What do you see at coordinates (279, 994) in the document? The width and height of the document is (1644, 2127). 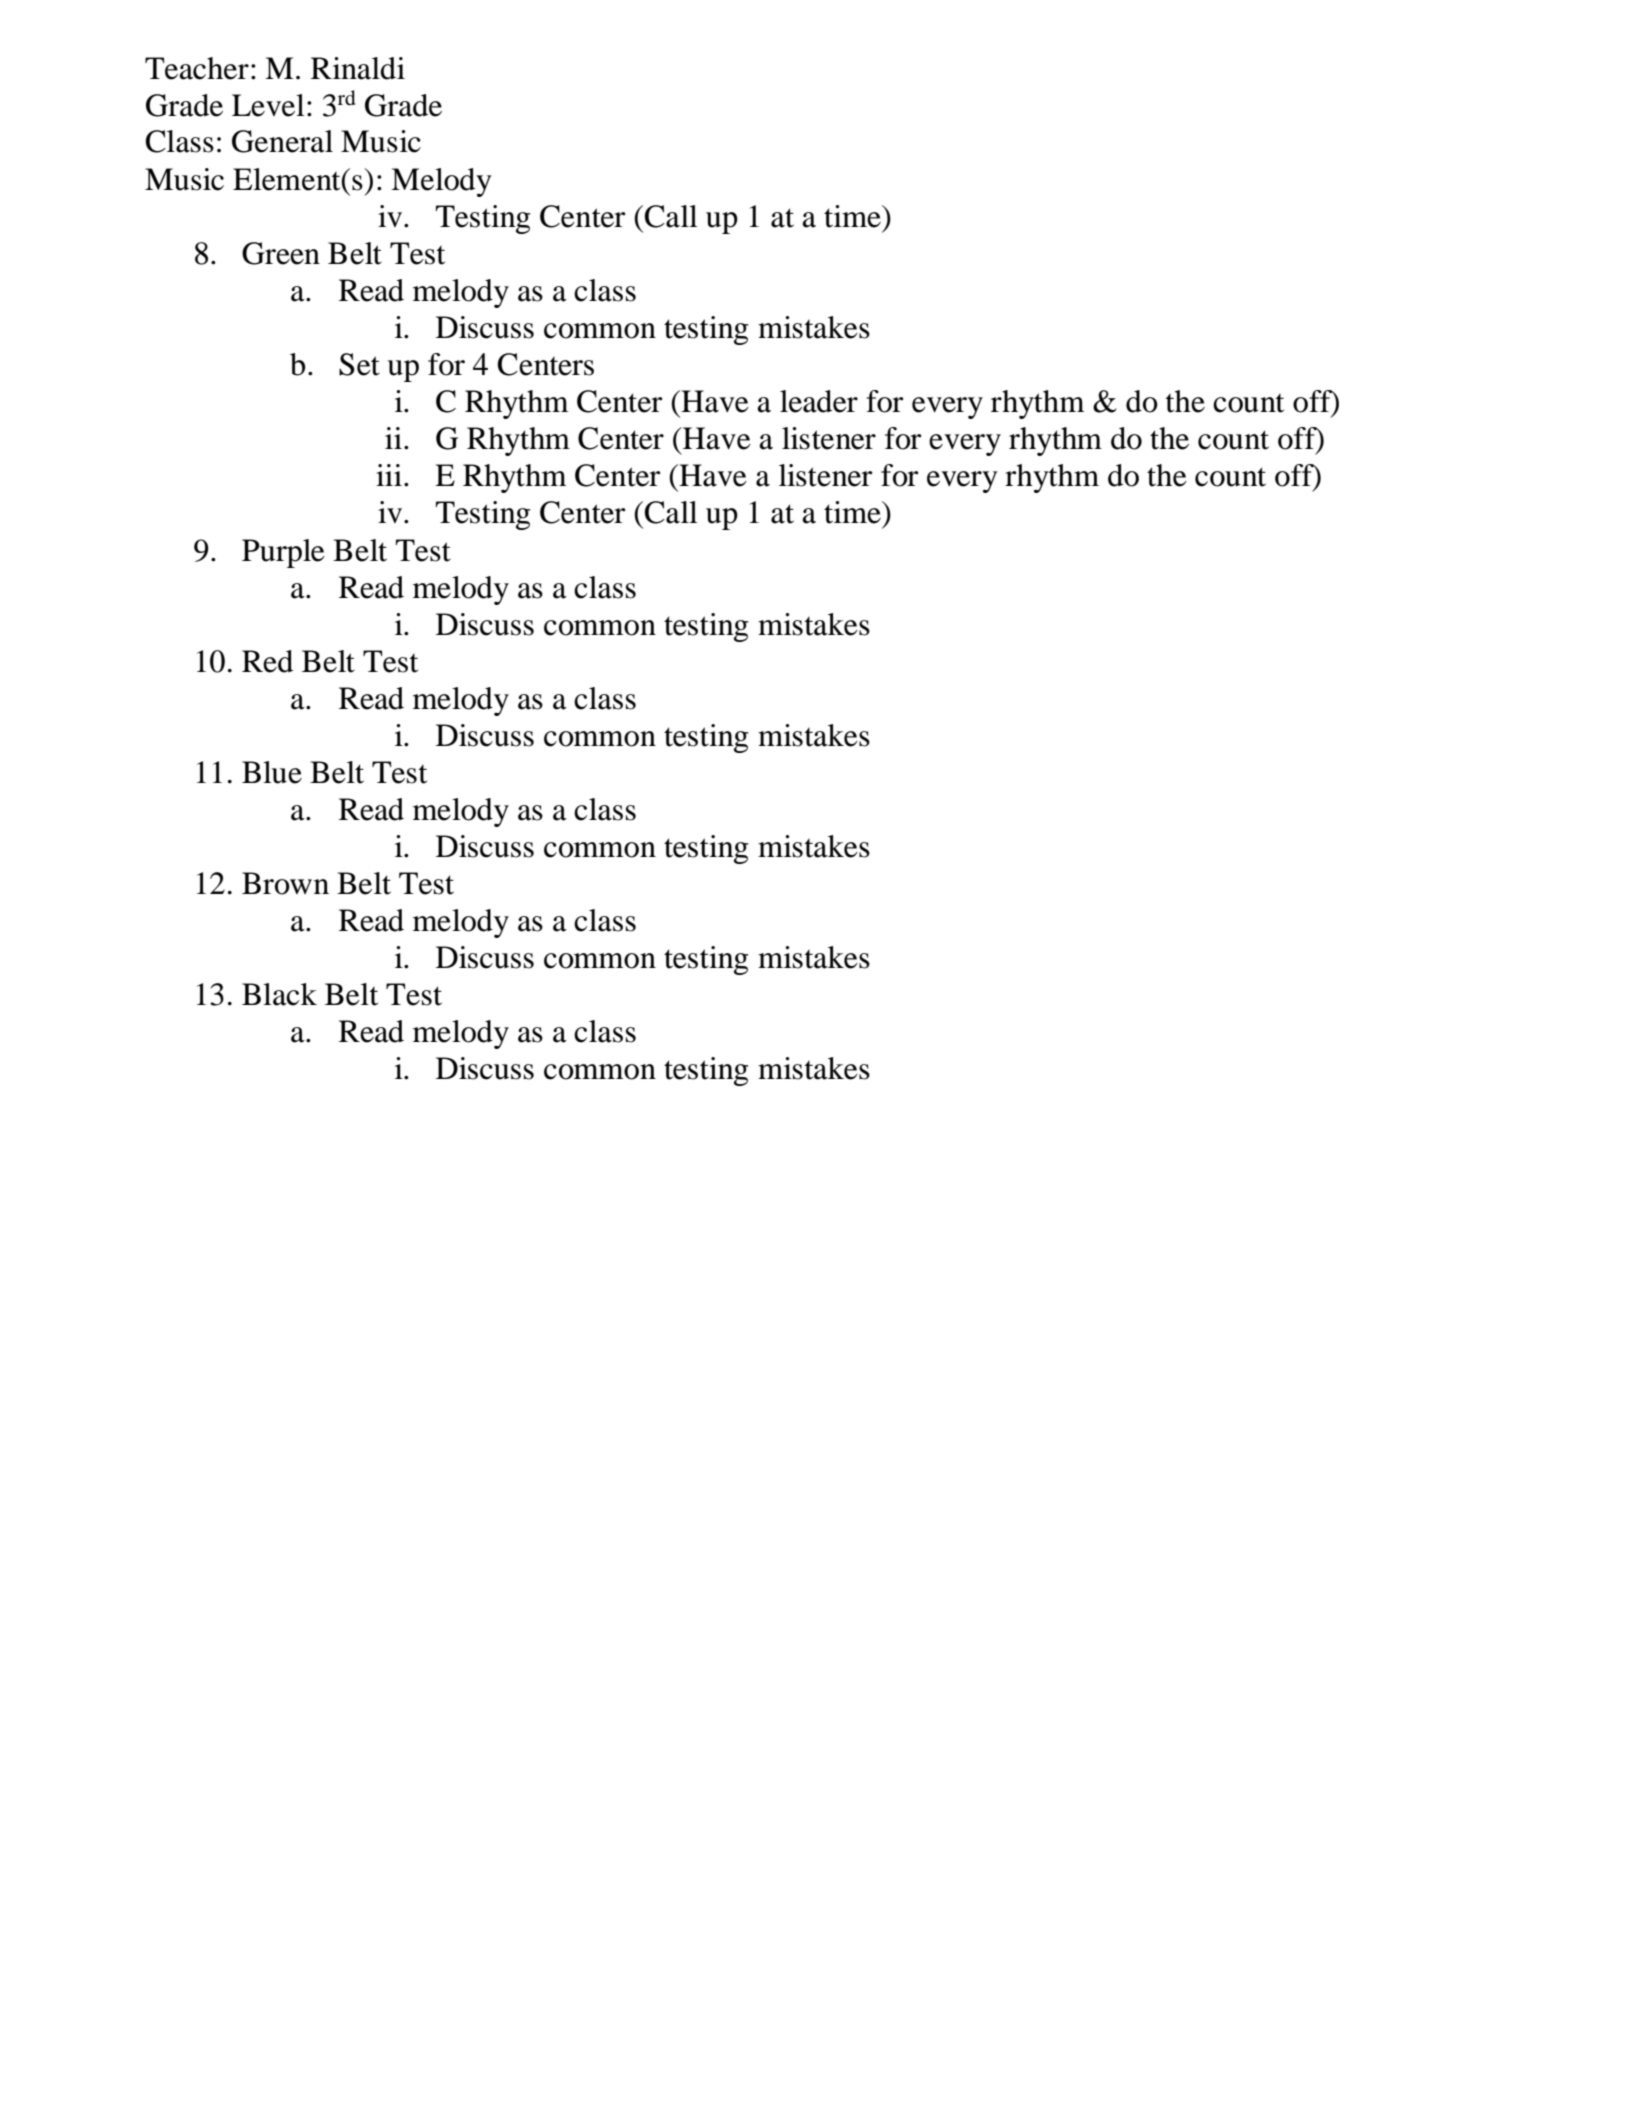 I see `Black` at bounding box center [279, 994].
